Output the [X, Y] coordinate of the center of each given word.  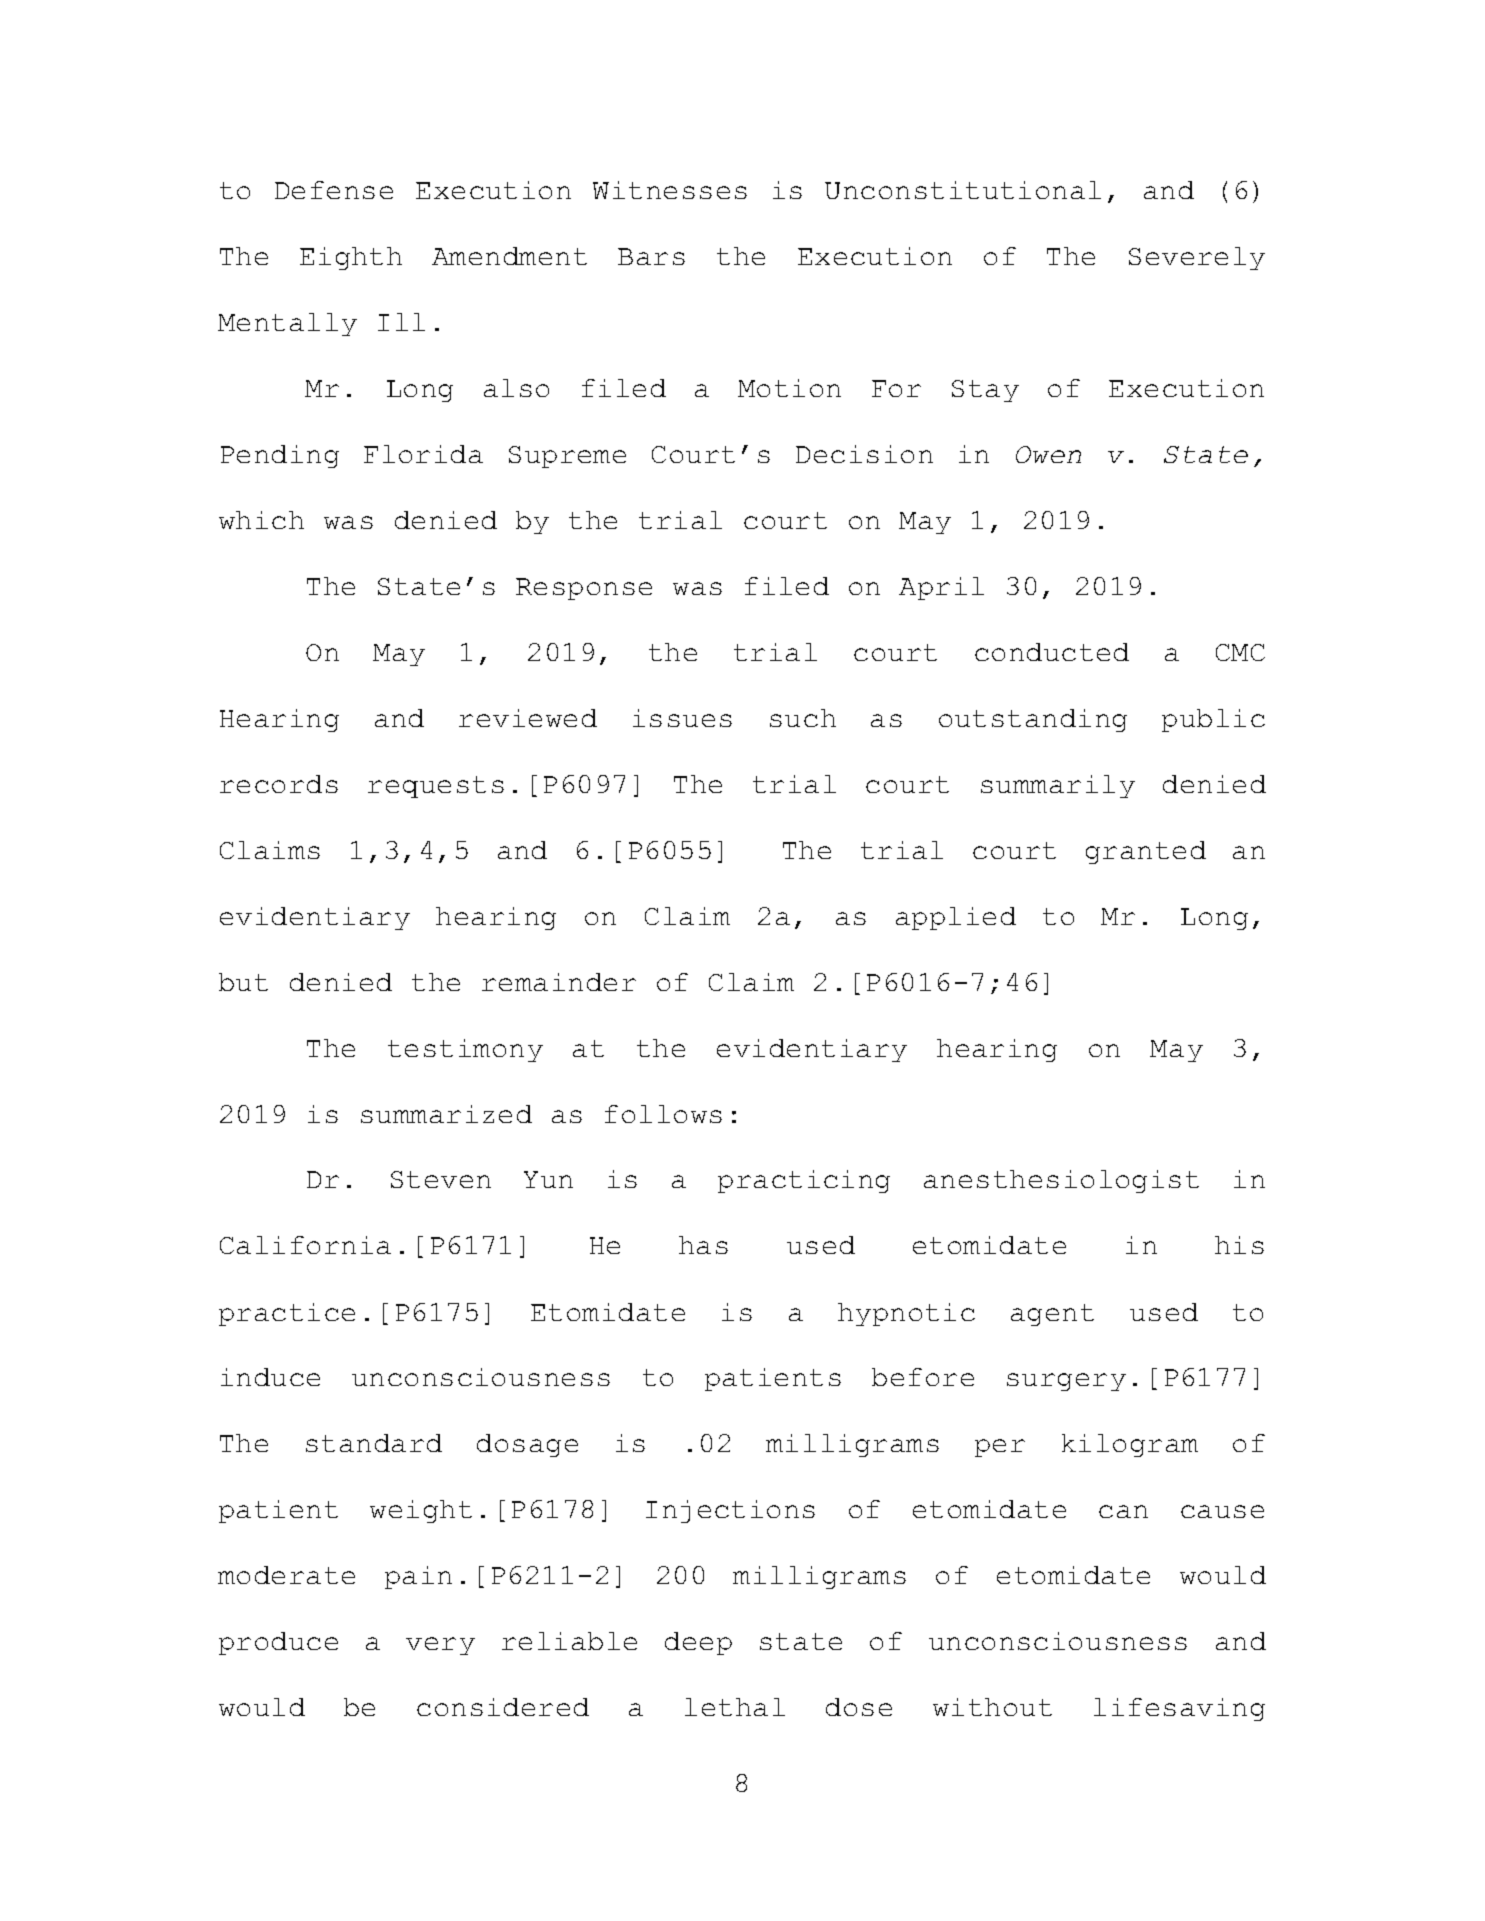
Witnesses [670, 190]
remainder [559, 982]
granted [1146, 852]
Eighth [351, 258]
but [243, 982]
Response [584, 589]
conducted [1052, 652]
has [703, 1245]
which [261, 520]
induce [270, 1377]
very [440, 1646]
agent [1052, 1315]
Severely [1197, 258]
